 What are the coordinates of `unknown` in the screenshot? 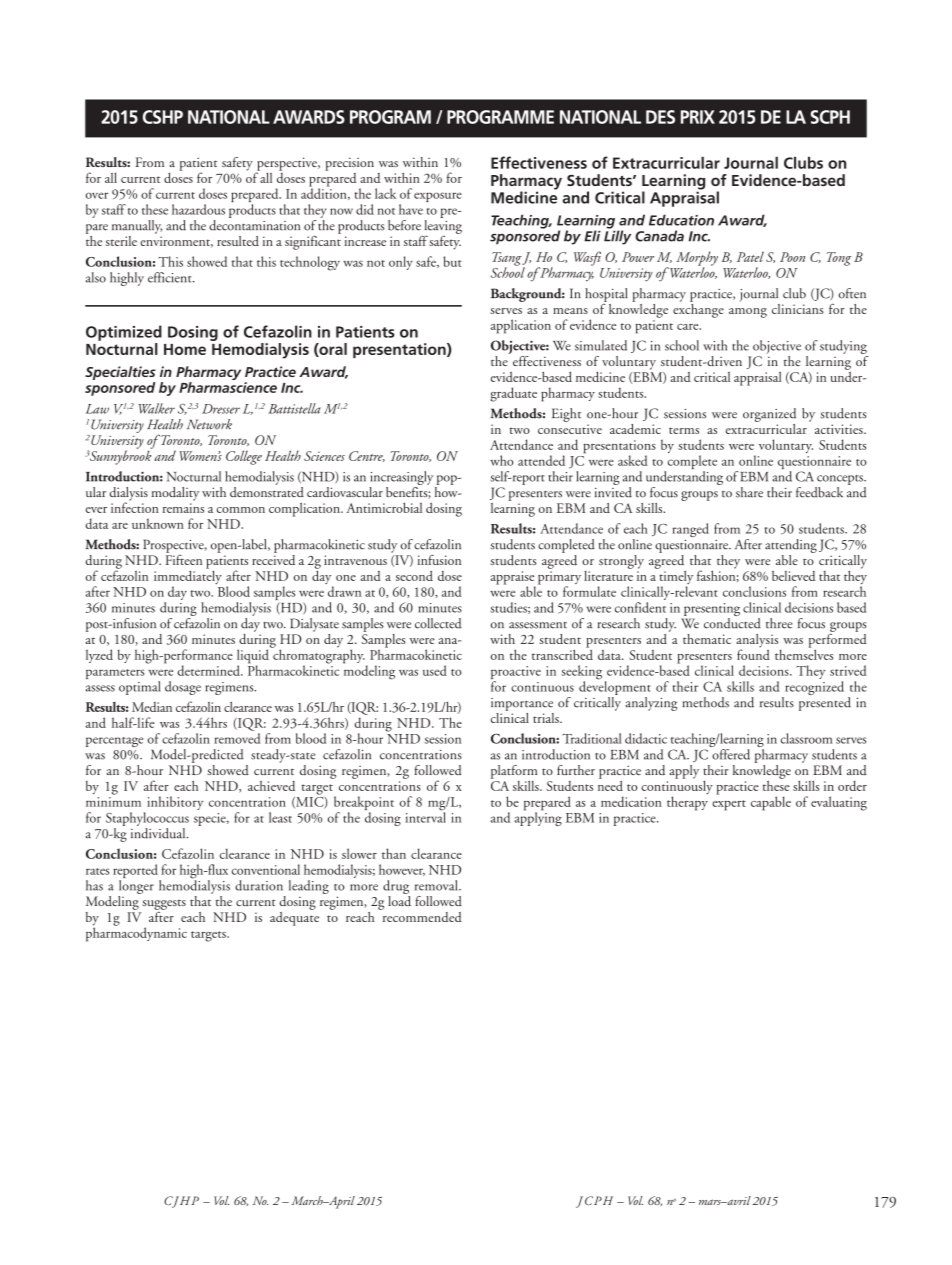 It's located at (158, 523).
